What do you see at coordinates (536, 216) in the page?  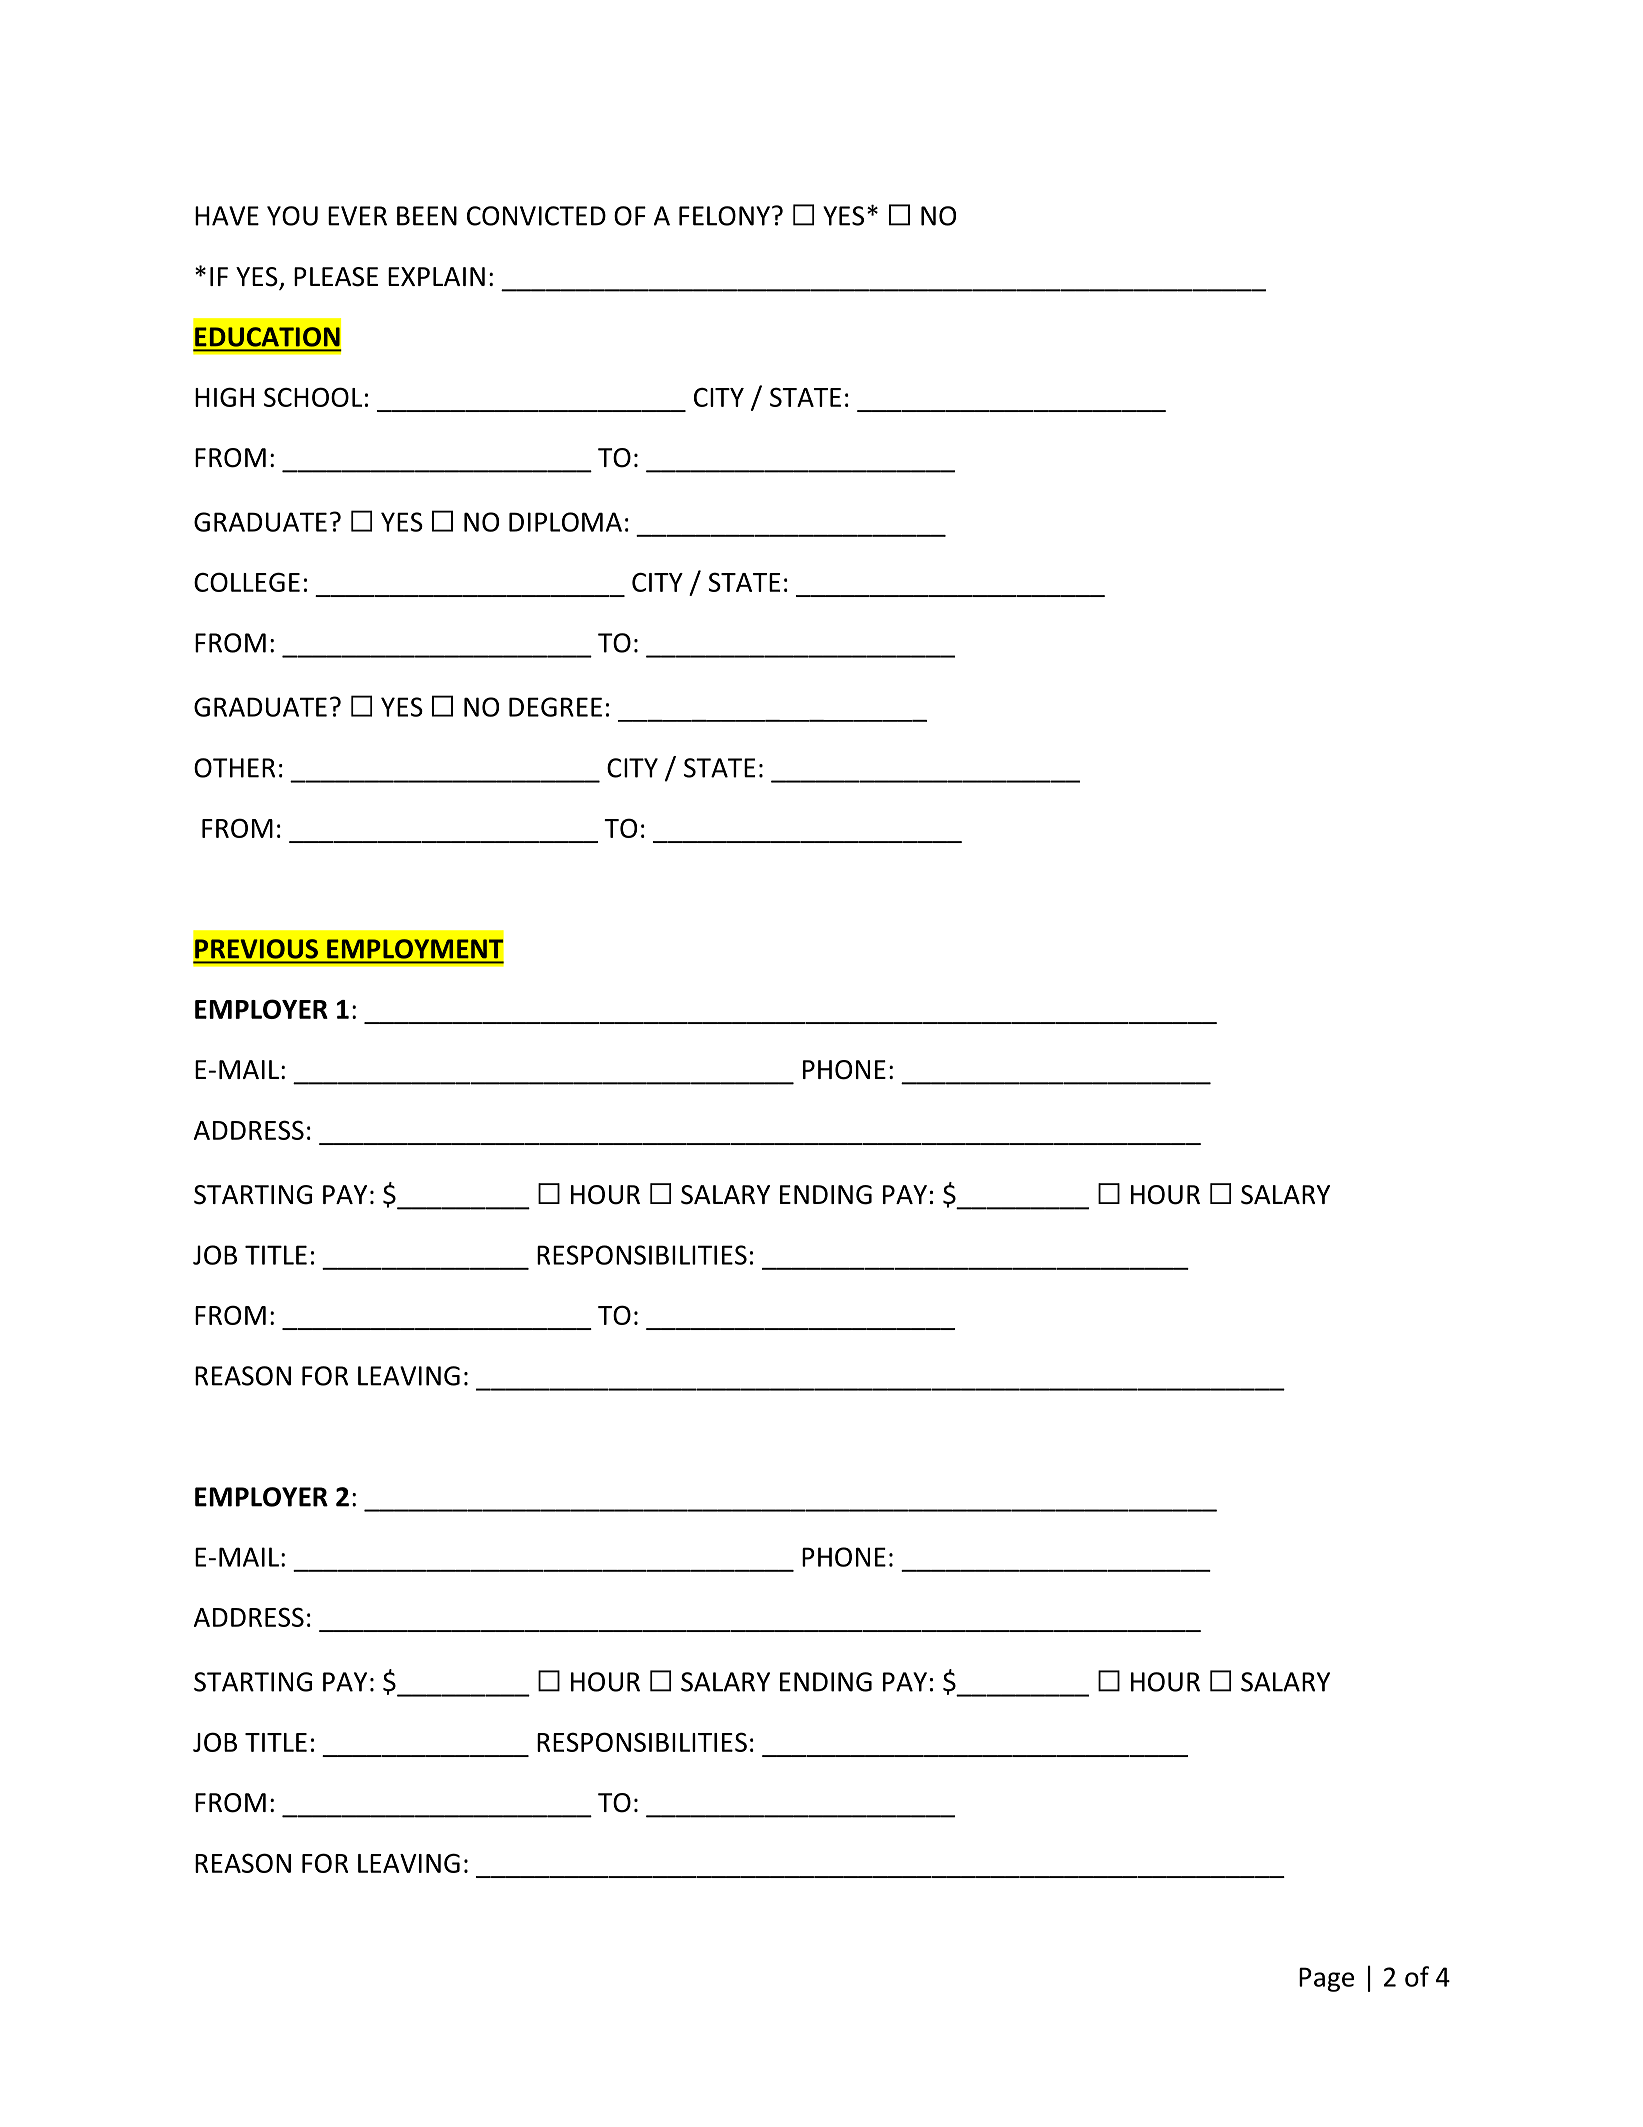 I see `CONVICTED` at bounding box center [536, 216].
